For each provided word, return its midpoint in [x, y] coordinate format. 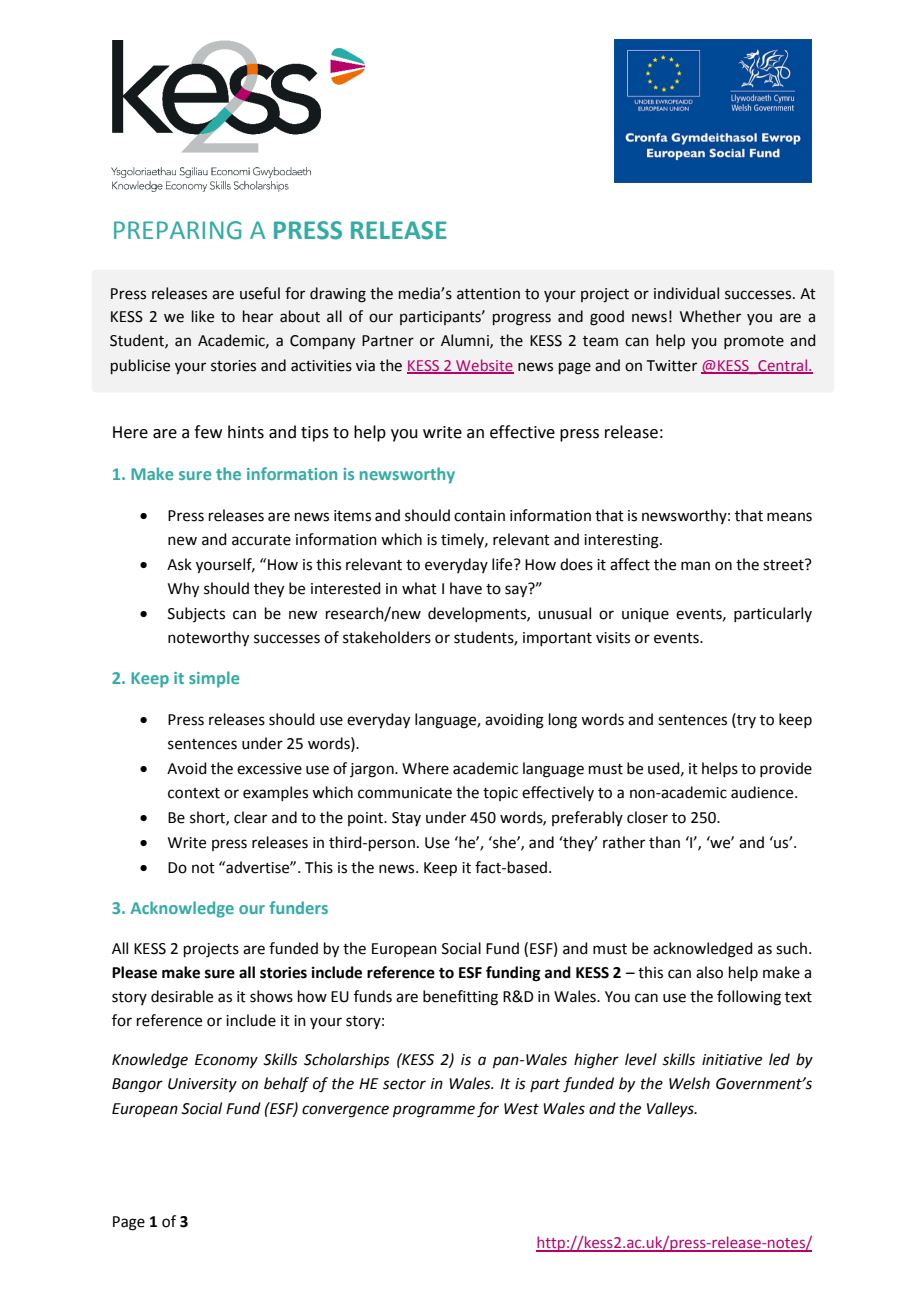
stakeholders [387, 637]
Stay [406, 819]
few [208, 432]
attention [488, 294]
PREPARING [177, 230]
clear [250, 817]
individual [686, 293]
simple [214, 679]
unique [645, 615]
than [664, 842]
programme [434, 1111]
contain [479, 516]
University [202, 1085]
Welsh [689, 1083]
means [789, 517]
